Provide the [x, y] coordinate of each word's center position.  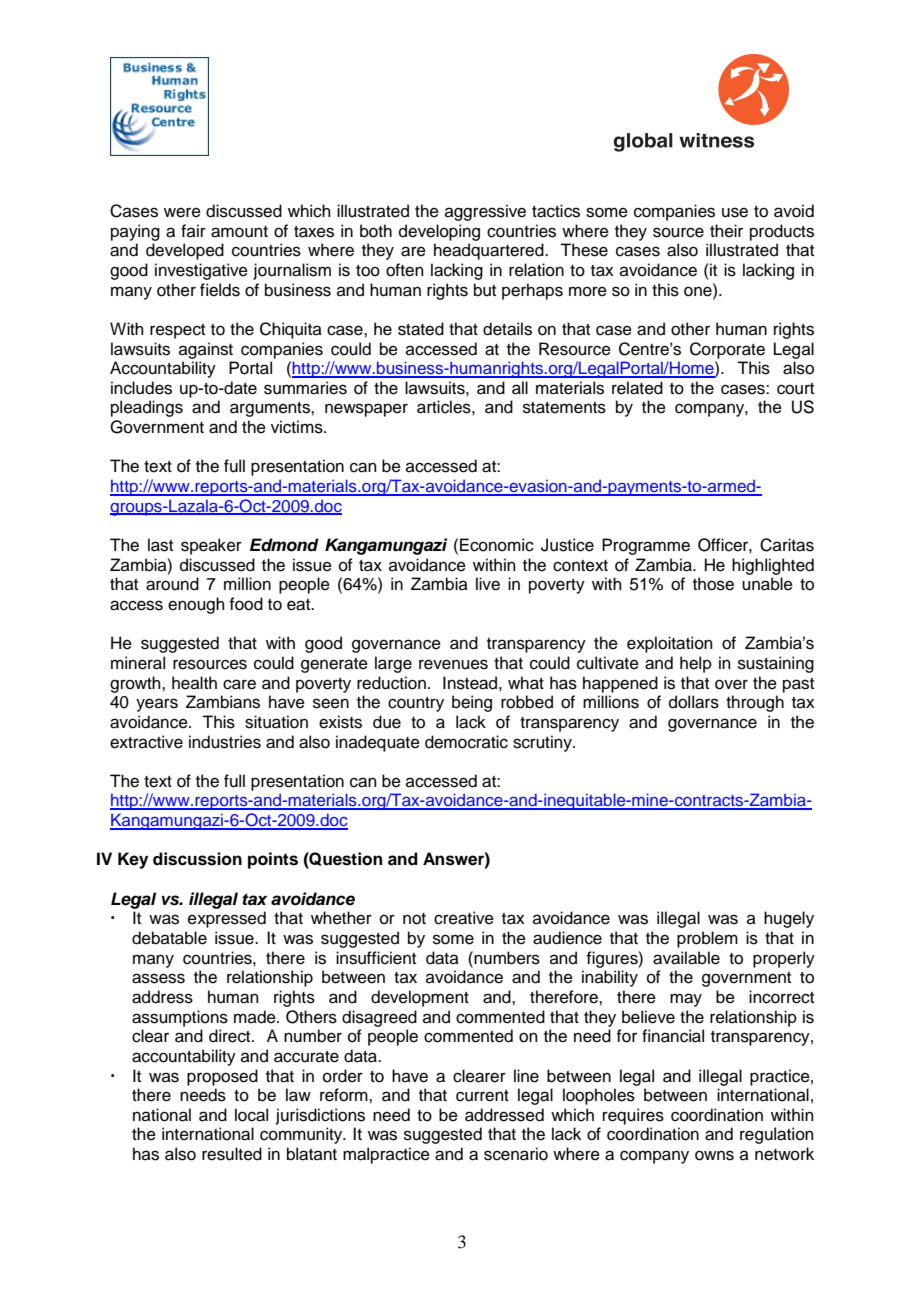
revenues [453, 664]
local [251, 1115]
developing [439, 232]
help [696, 664]
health [194, 683]
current [482, 1096]
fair [193, 230]
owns [714, 1155]
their [726, 231]
